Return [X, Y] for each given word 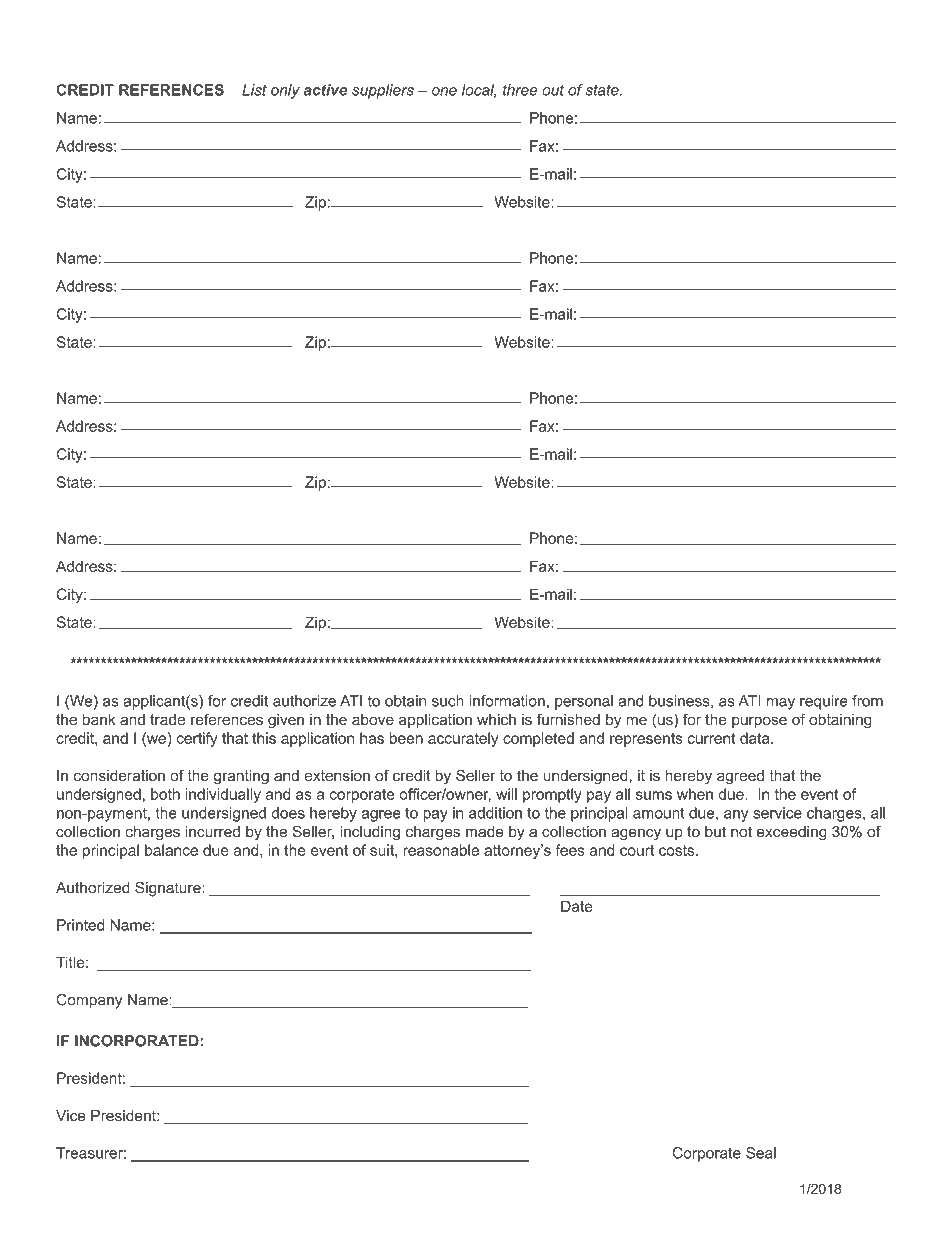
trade [167, 719]
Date [577, 906]
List [254, 90]
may [781, 704]
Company [89, 1001]
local [479, 91]
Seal [761, 1153]
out [553, 90]
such [448, 701]
